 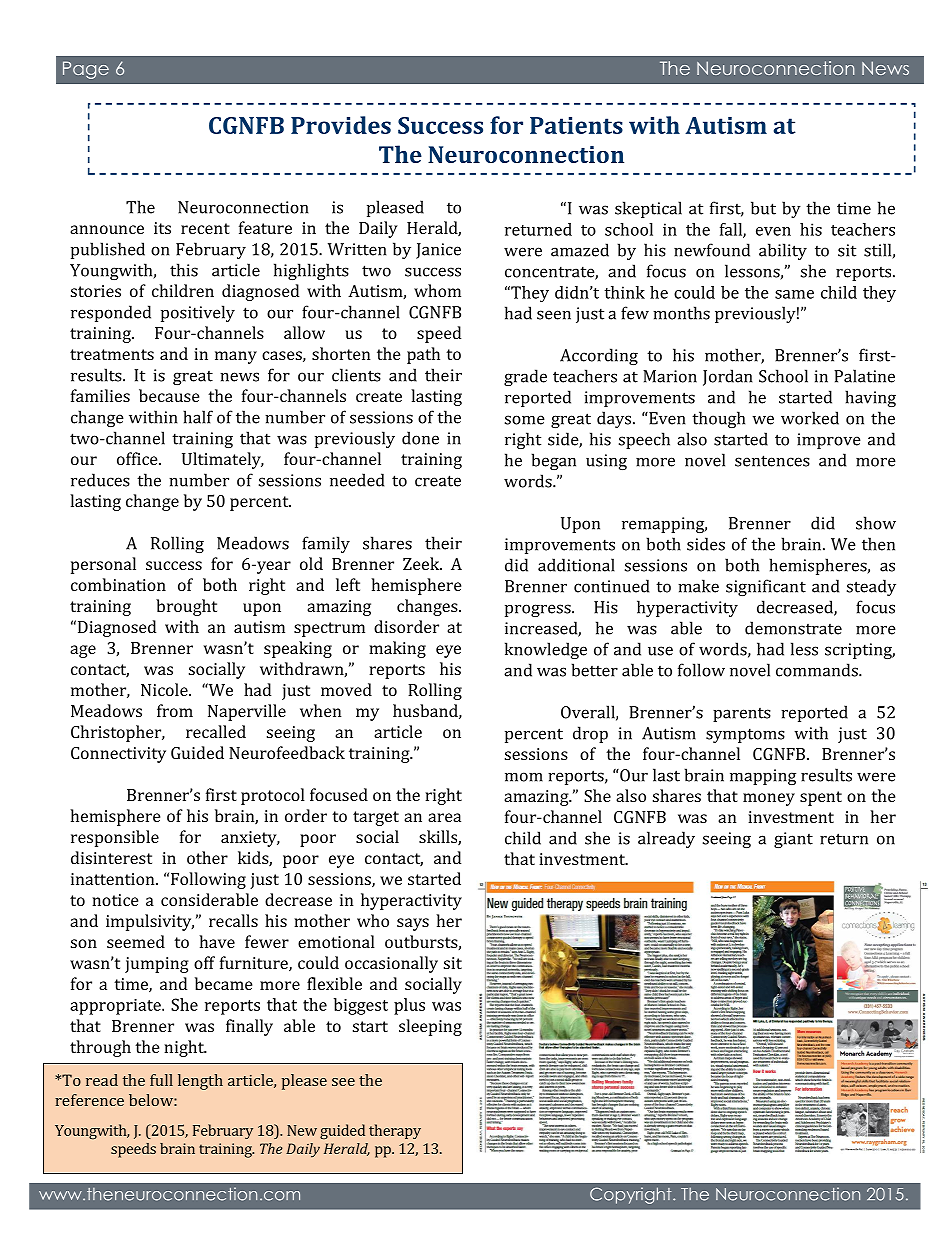 I want to click on Patients, so click(x=576, y=125).
